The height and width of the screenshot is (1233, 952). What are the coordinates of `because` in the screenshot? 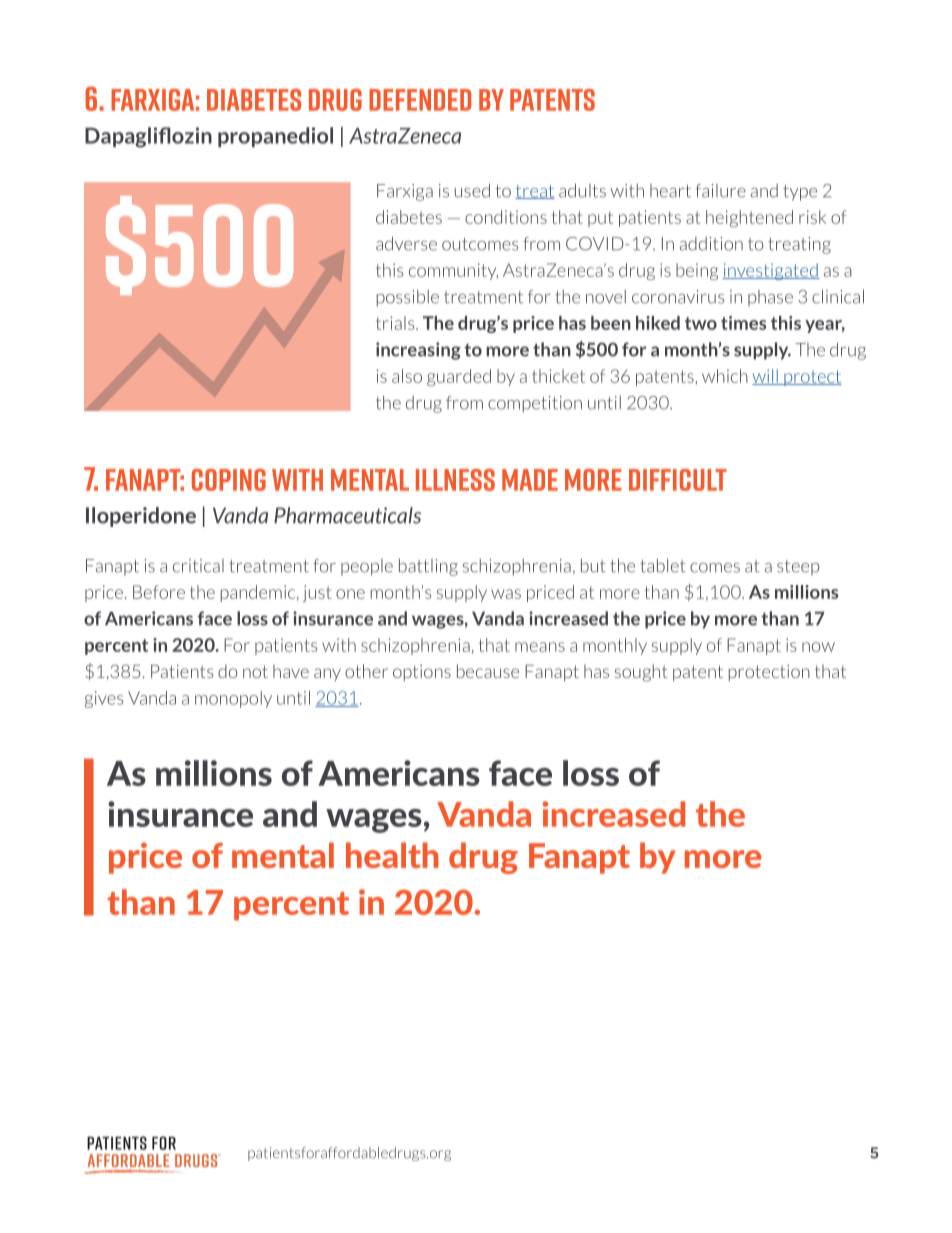 It's located at (488, 671).
